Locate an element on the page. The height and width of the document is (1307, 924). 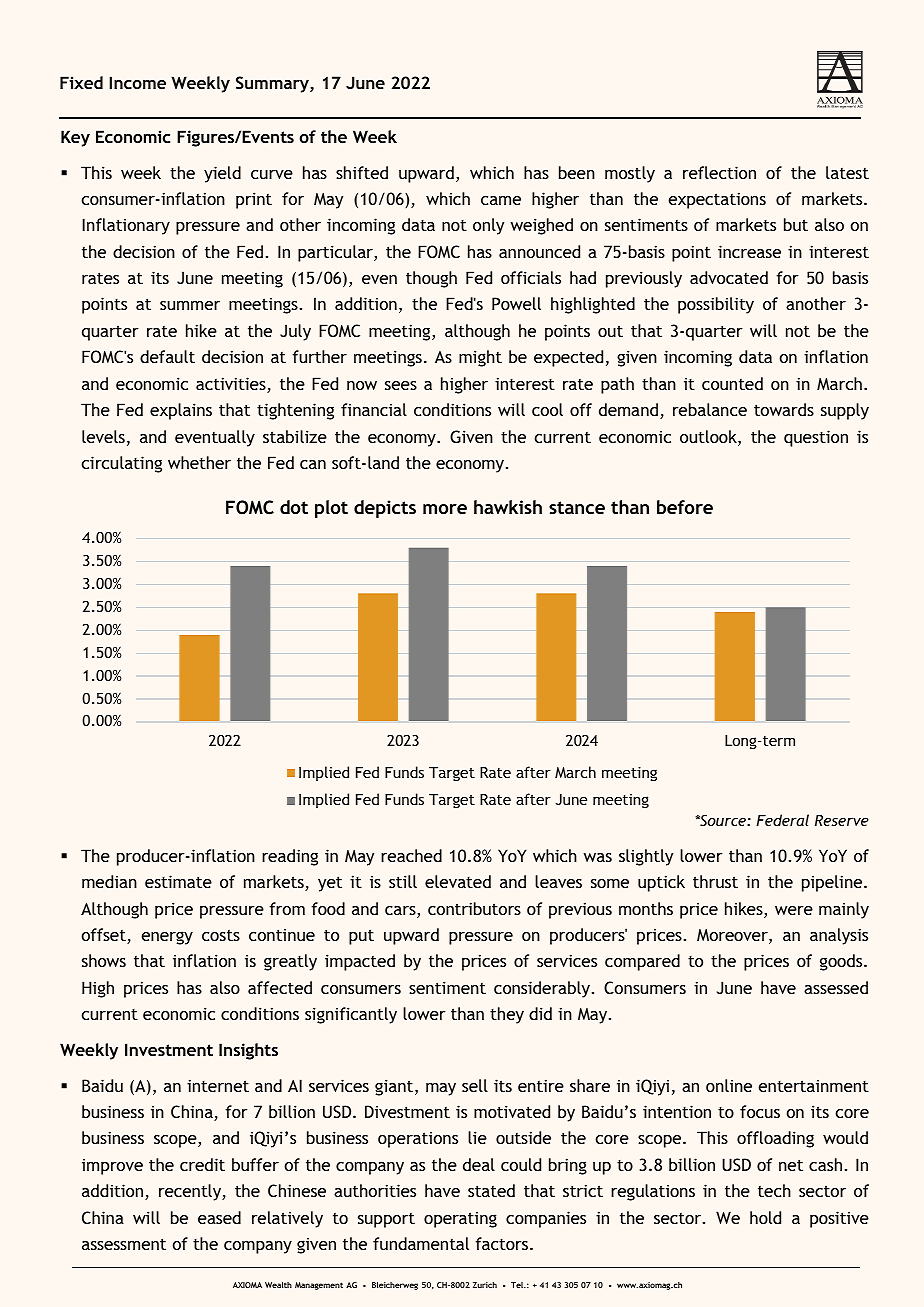
assessment is located at coordinates (124, 1244).
